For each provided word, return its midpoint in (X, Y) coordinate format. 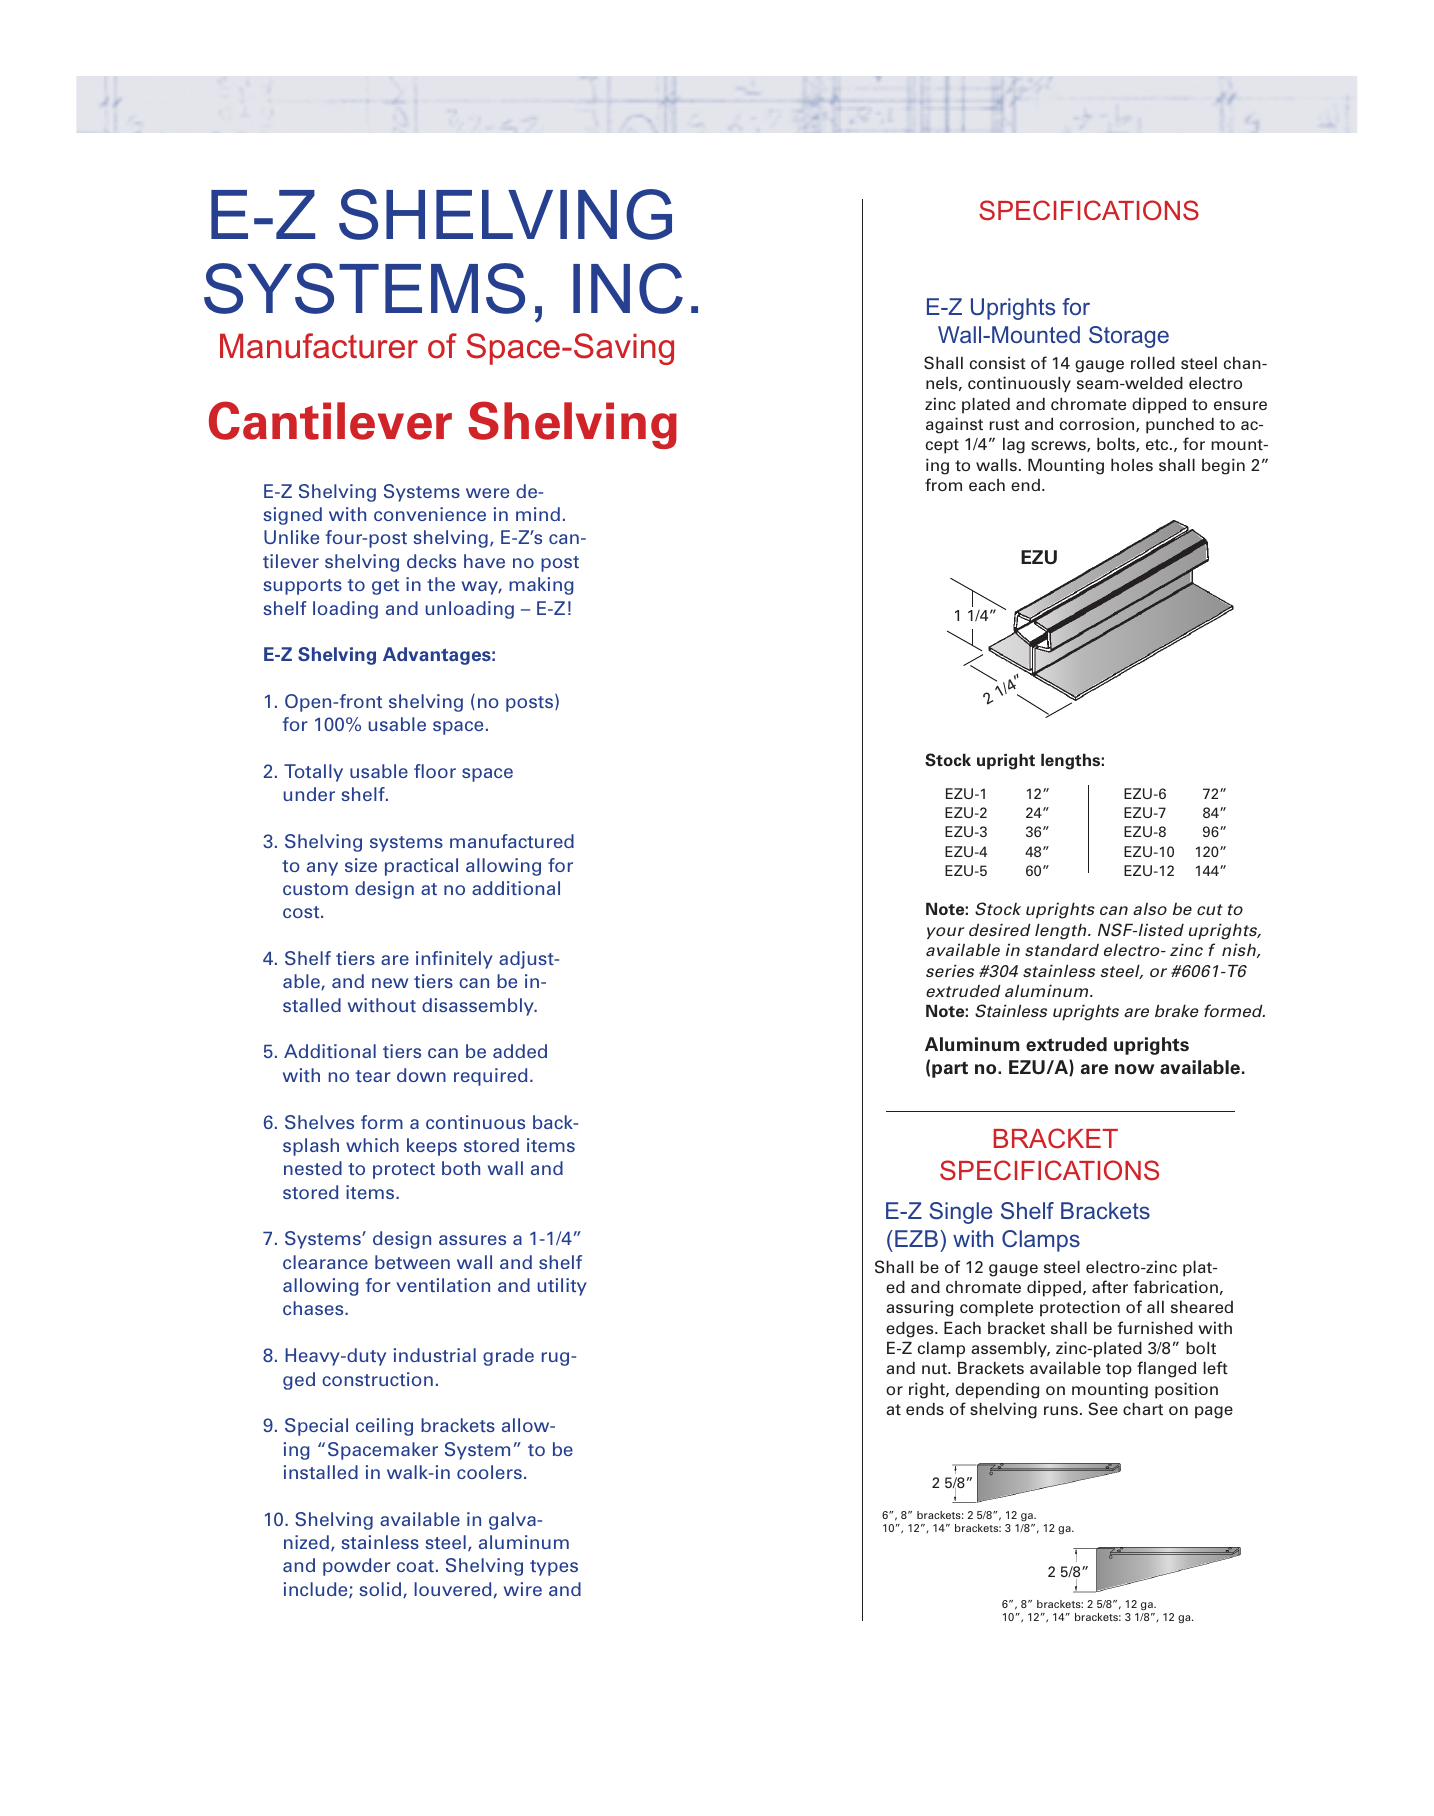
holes (1132, 464)
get (385, 587)
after (1110, 1286)
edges (911, 1329)
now (1134, 1069)
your (945, 933)
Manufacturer (319, 346)
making (541, 586)
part (950, 1069)
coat (415, 1566)
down (421, 1075)
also (1150, 909)
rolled (1153, 362)
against (954, 425)
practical (421, 867)
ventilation (443, 1285)
